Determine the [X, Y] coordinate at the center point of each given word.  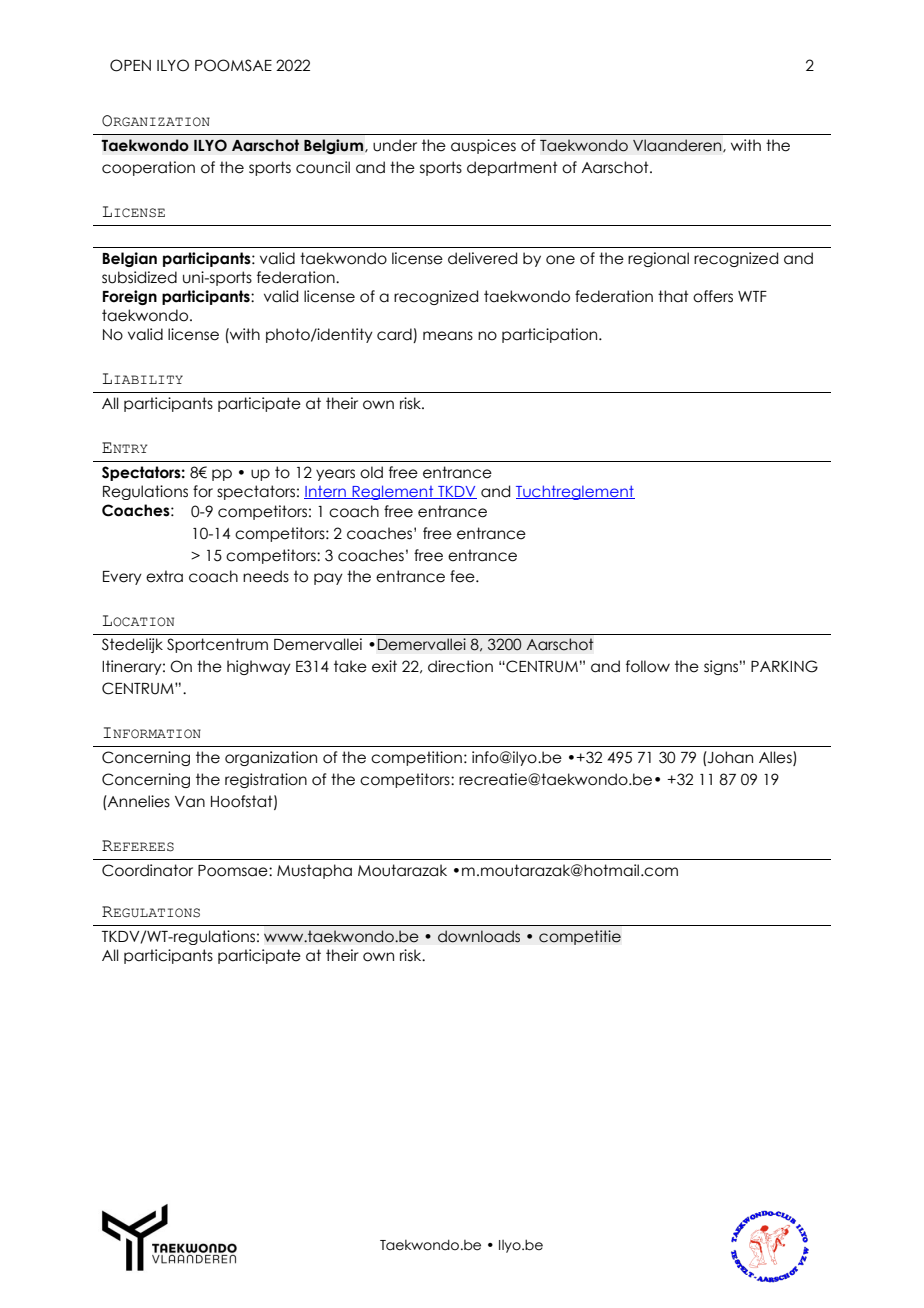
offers [713, 296]
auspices [483, 146]
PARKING [784, 666]
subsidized [139, 277]
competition [416, 758]
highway [259, 667]
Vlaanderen [678, 145]
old [371, 472]
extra [164, 576]
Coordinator [147, 870]
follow [648, 666]
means [448, 336]
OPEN [130, 65]
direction [460, 666]
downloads [479, 936]
